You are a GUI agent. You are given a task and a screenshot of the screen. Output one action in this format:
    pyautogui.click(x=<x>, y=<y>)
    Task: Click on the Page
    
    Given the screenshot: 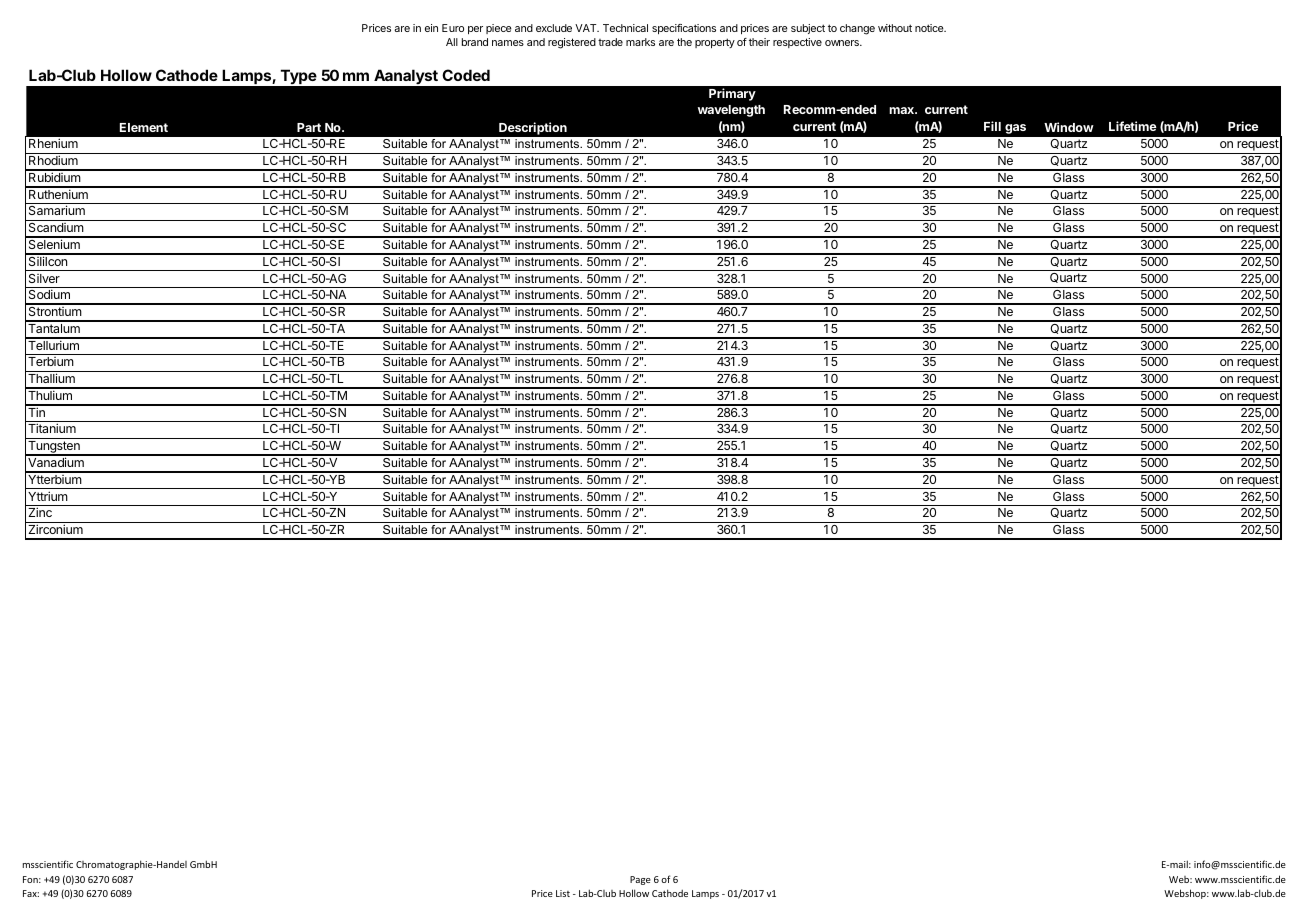 What is the action you would take?
    pyautogui.click(x=640, y=880)
